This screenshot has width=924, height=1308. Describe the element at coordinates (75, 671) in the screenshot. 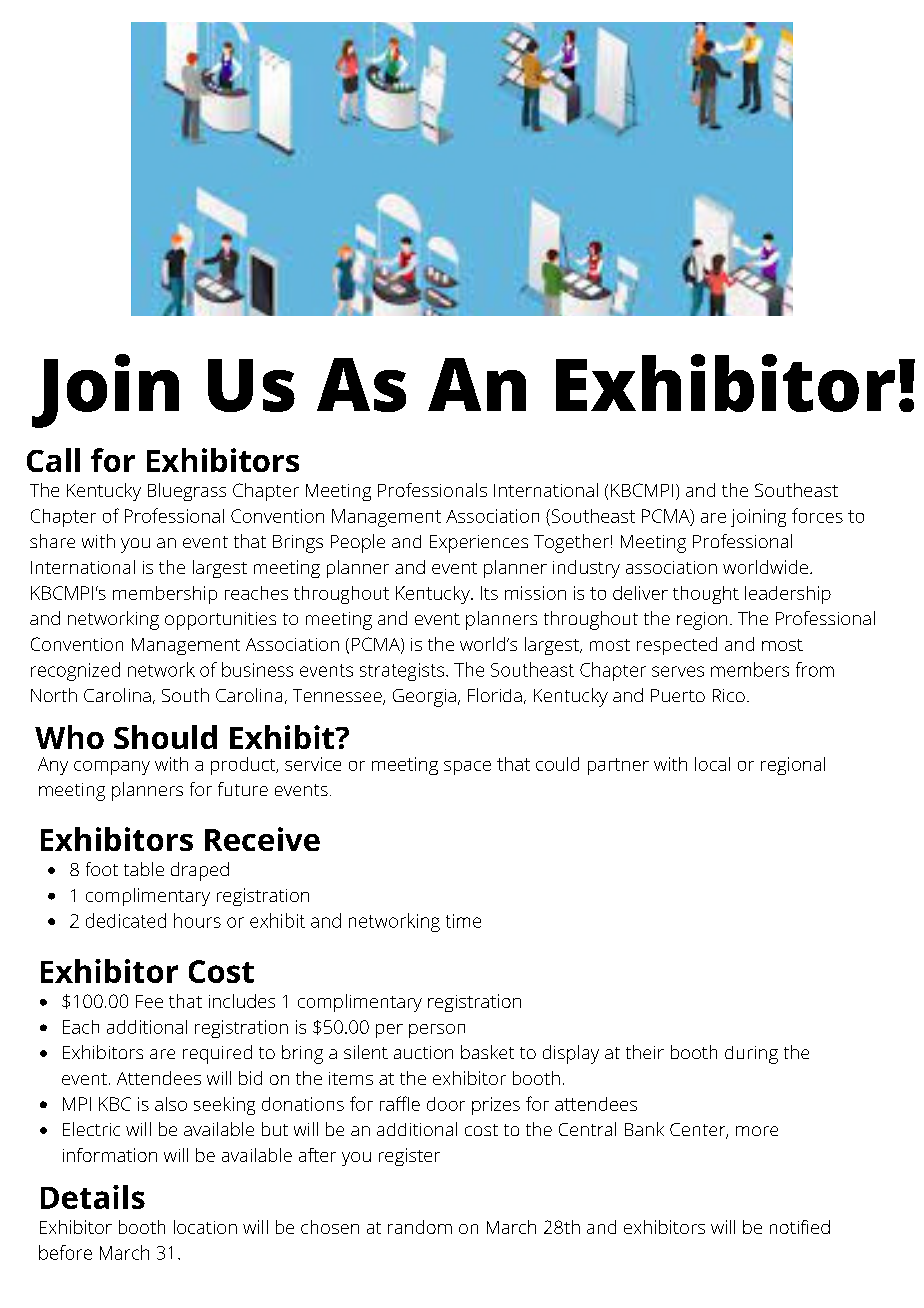

I see `recognized` at that location.
